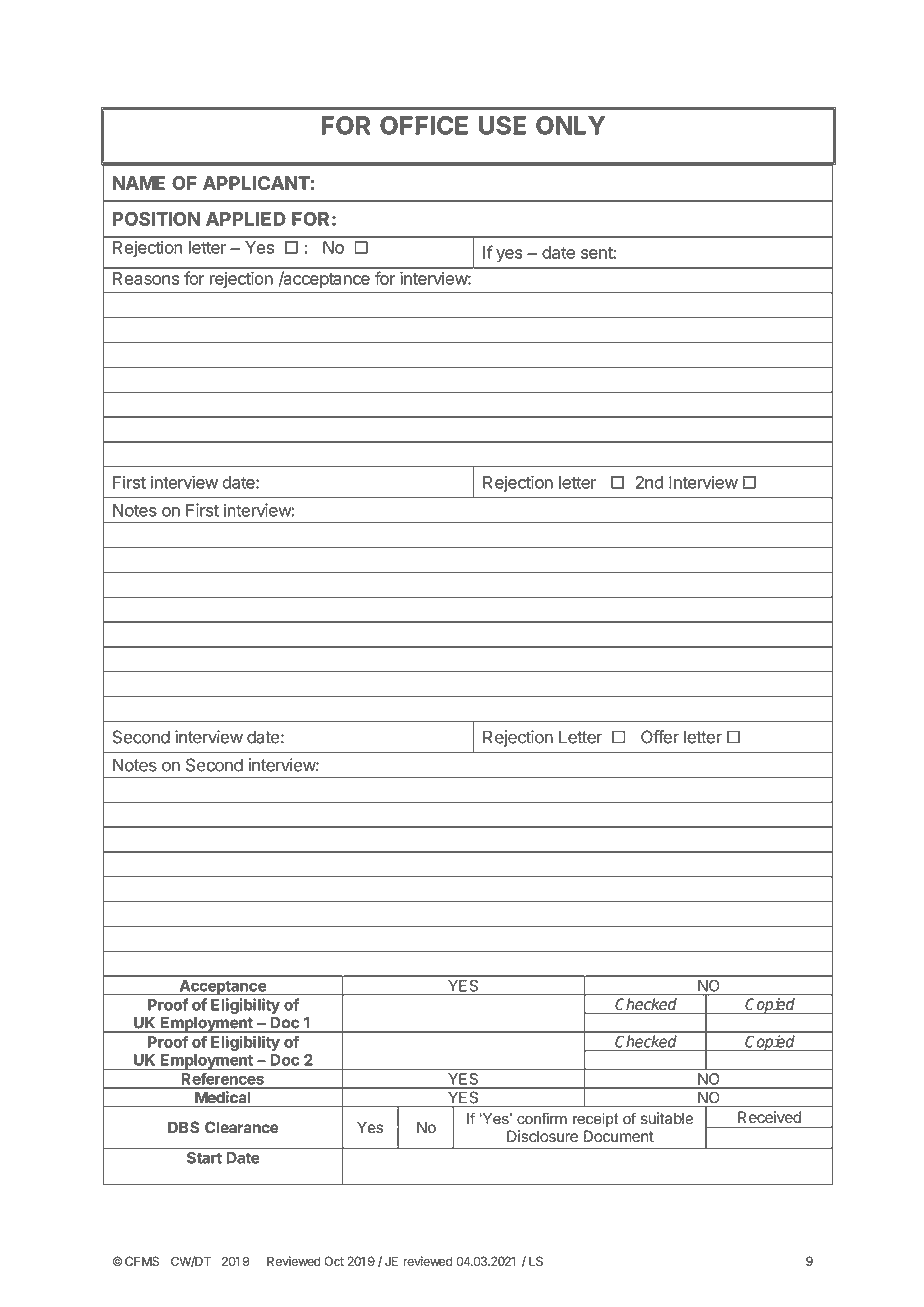 The image size is (924, 1307). I want to click on Offer, so click(660, 737).
